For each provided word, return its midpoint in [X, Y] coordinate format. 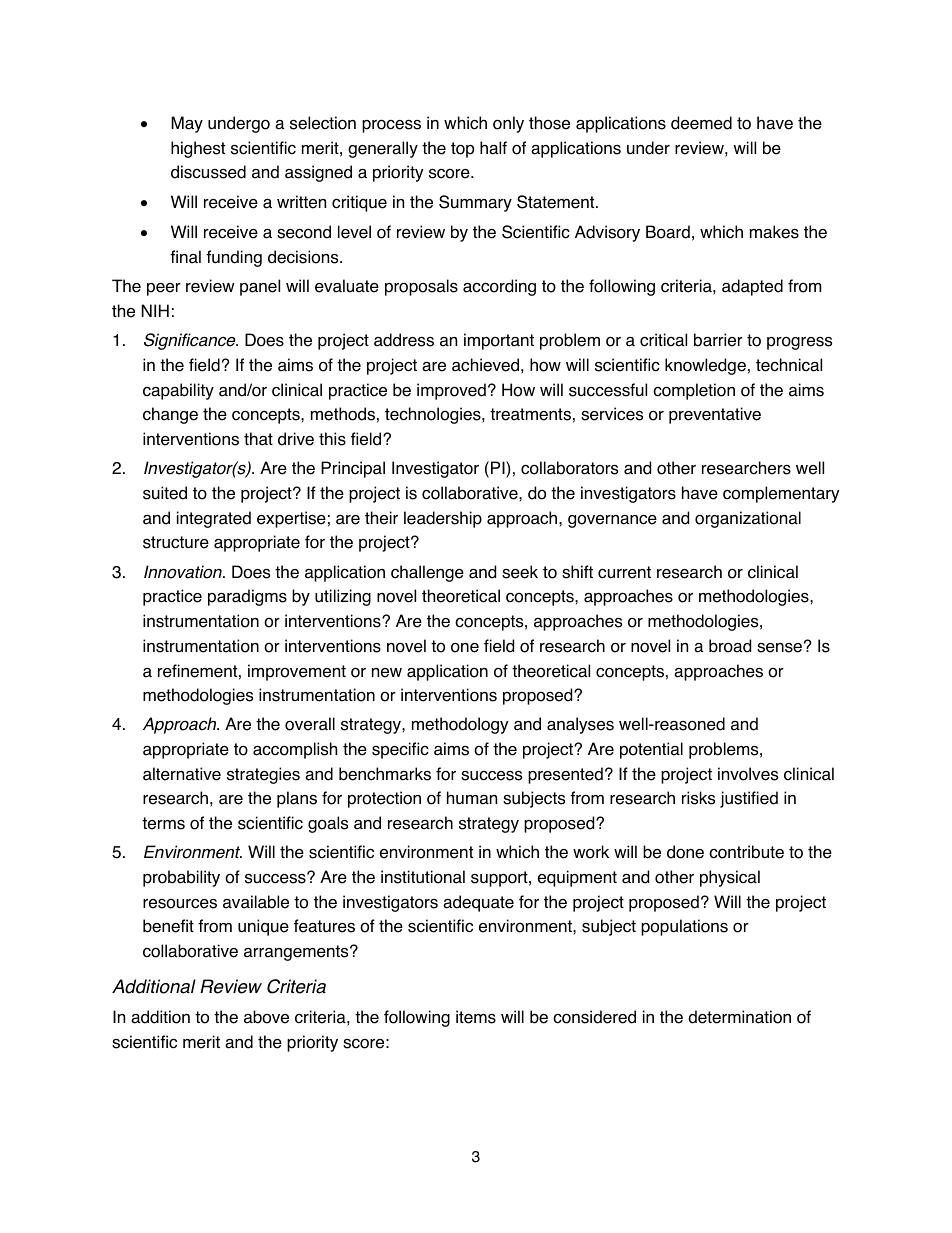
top [462, 150]
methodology [460, 725]
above [266, 1017]
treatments [530, 414]
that [258, 439]
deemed [701, 123]
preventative [715, 415]
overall [310, 724]
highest [198, 149]
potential [651, 750]
